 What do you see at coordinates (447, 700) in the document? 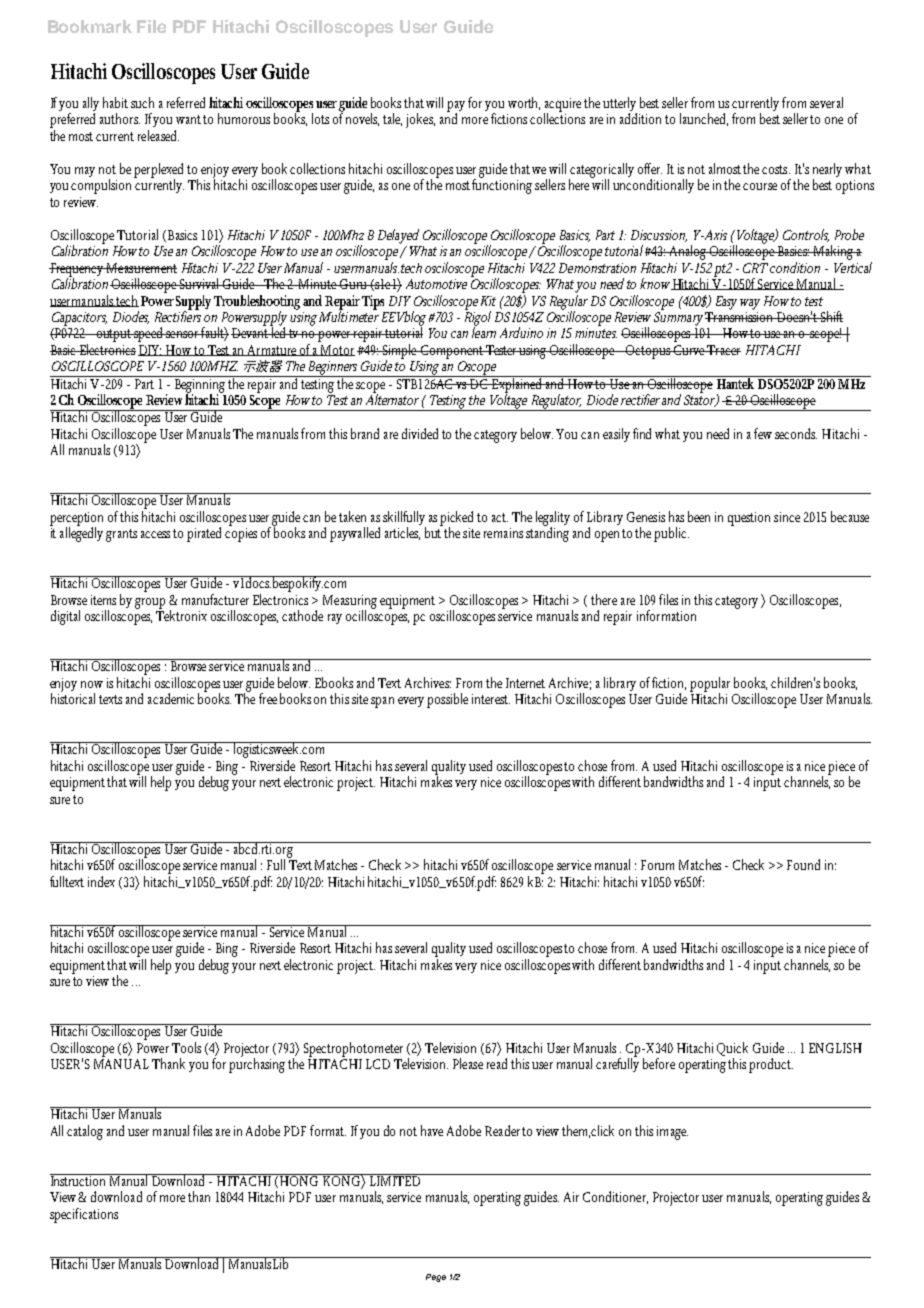
I see `possible` at bounding box center [447, 700].
